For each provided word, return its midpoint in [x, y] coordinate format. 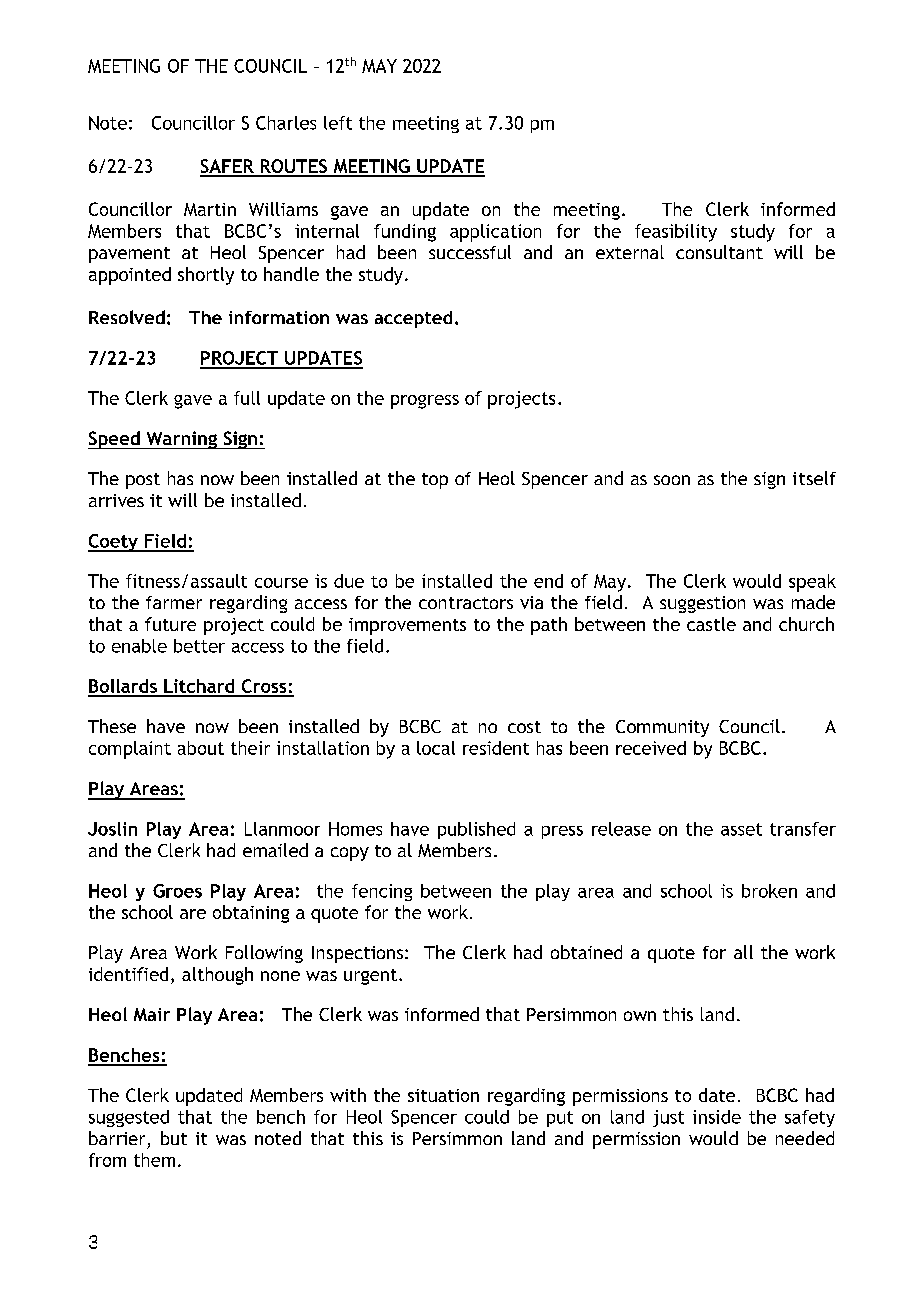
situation [443, 1095]
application [495, 233]
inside [717, 1117]
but [174, 1138]
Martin [210, 209]
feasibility [676, 233]
